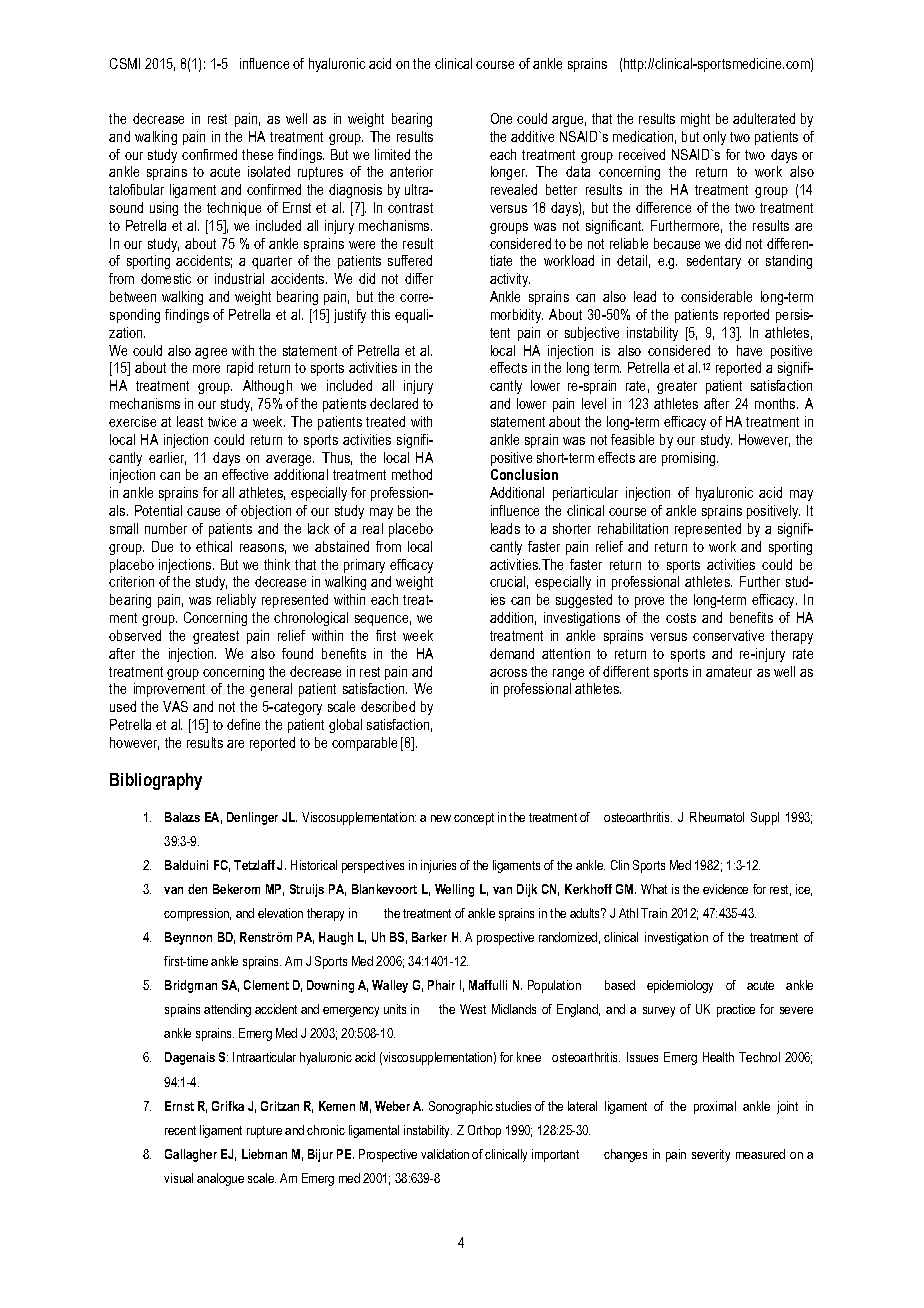 The width and height of the page is (924, 1308). What do you see at coordinates (280, 913) in the page?
I see `elevation` at bounding box center [280, 913].
